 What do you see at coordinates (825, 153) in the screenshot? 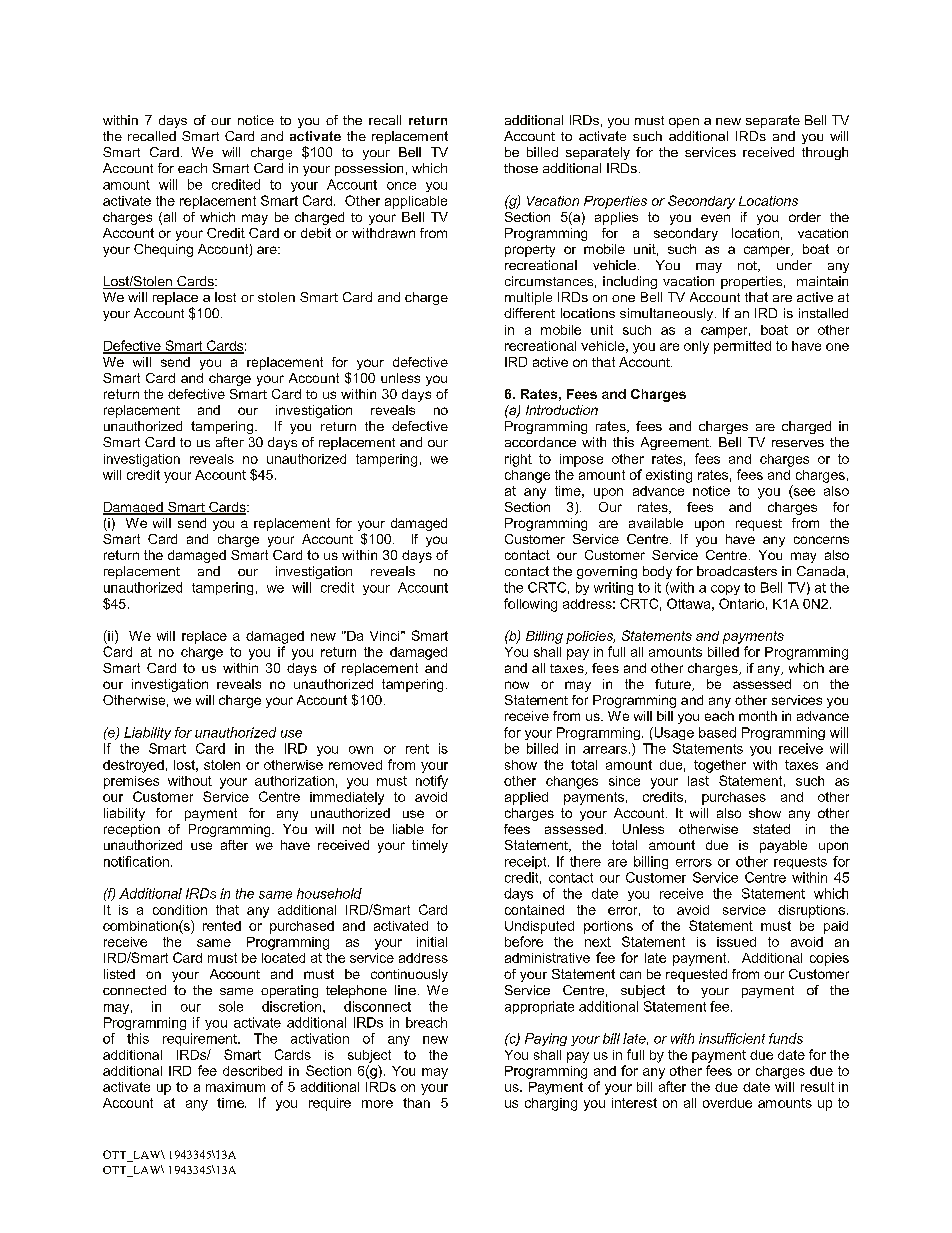
I see `through` at bounding box center [825, 153].
